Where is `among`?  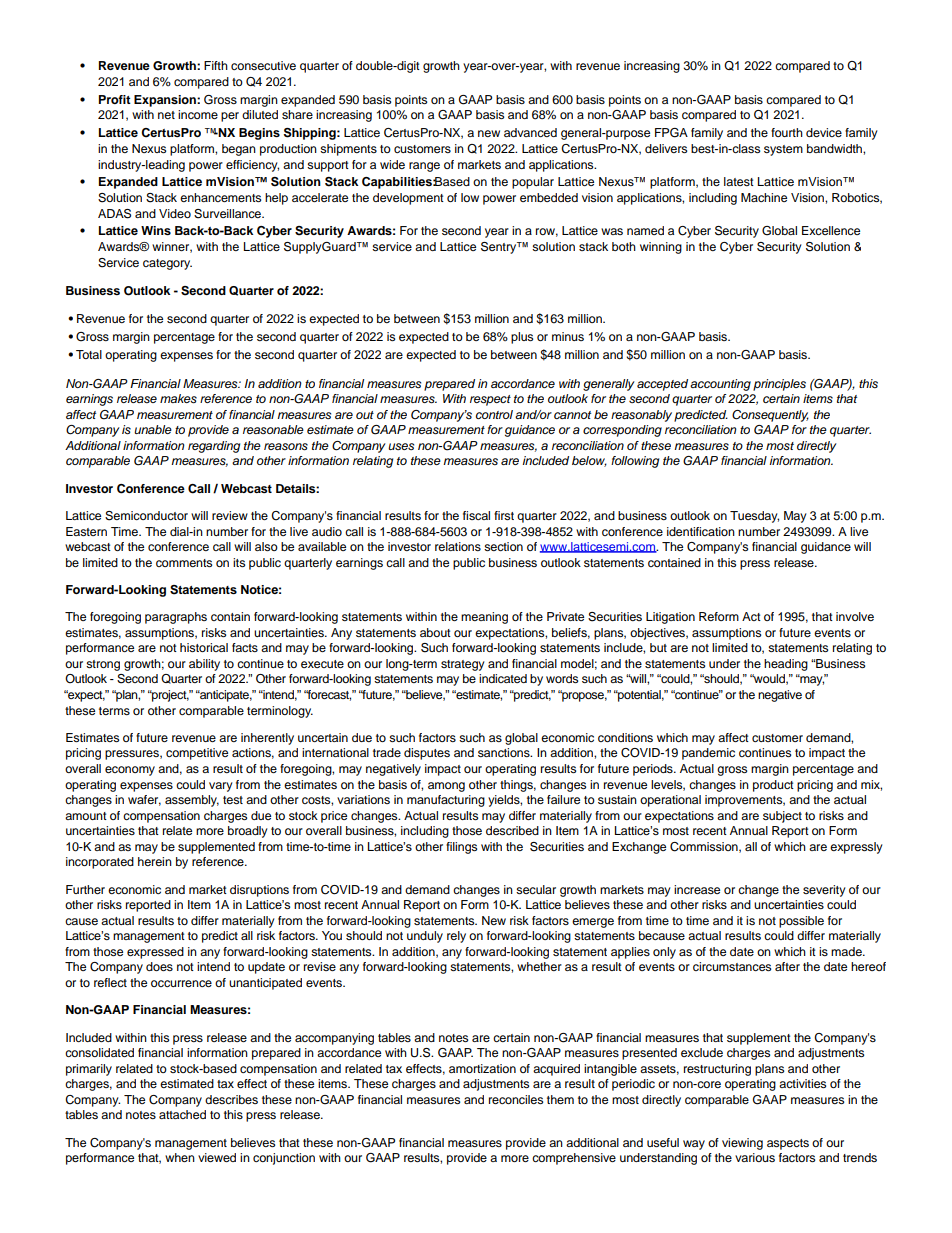
among is located at coordinates (446, 787).
